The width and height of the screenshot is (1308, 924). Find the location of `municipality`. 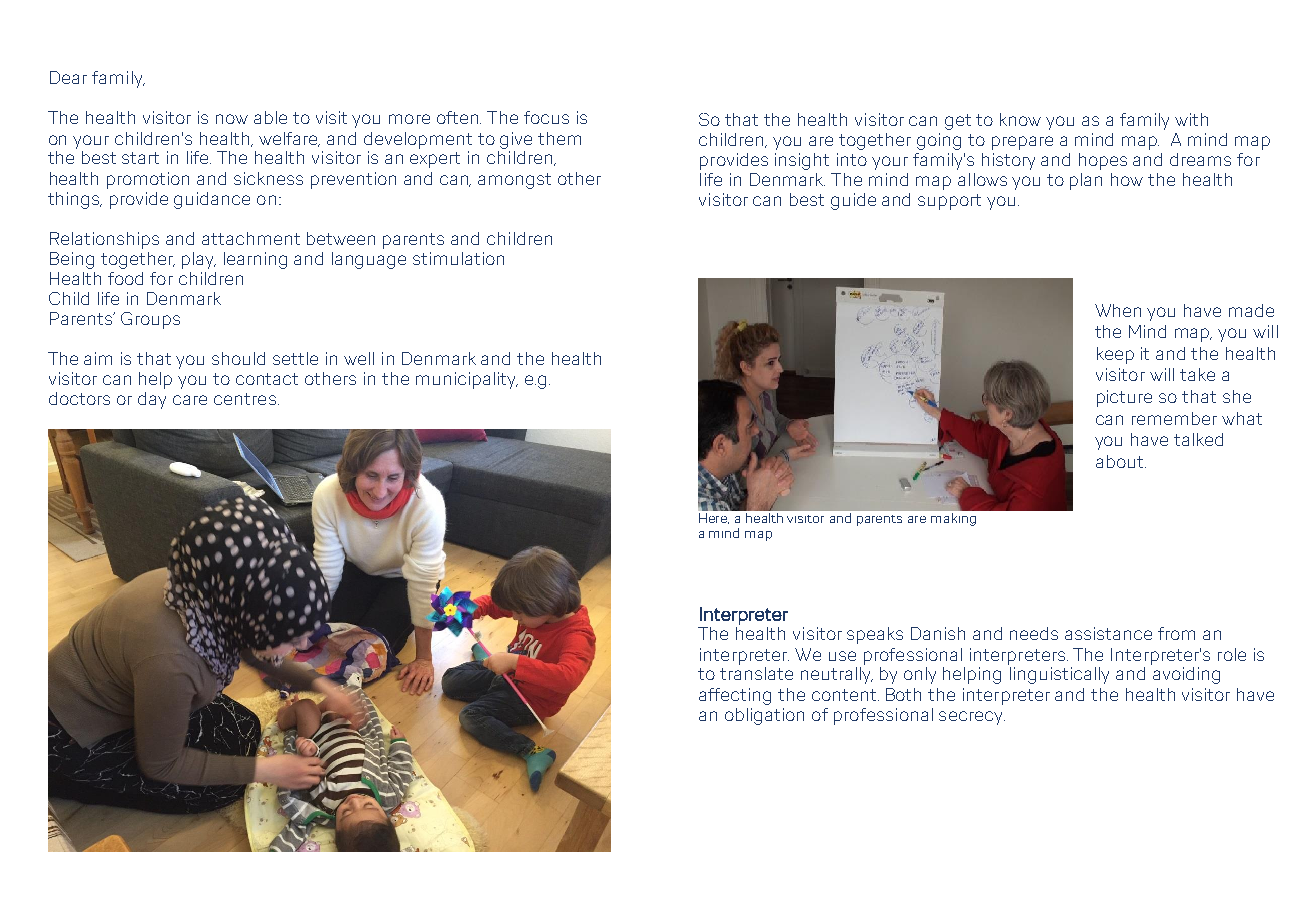

municipality is located at coordinates (467, 380).
